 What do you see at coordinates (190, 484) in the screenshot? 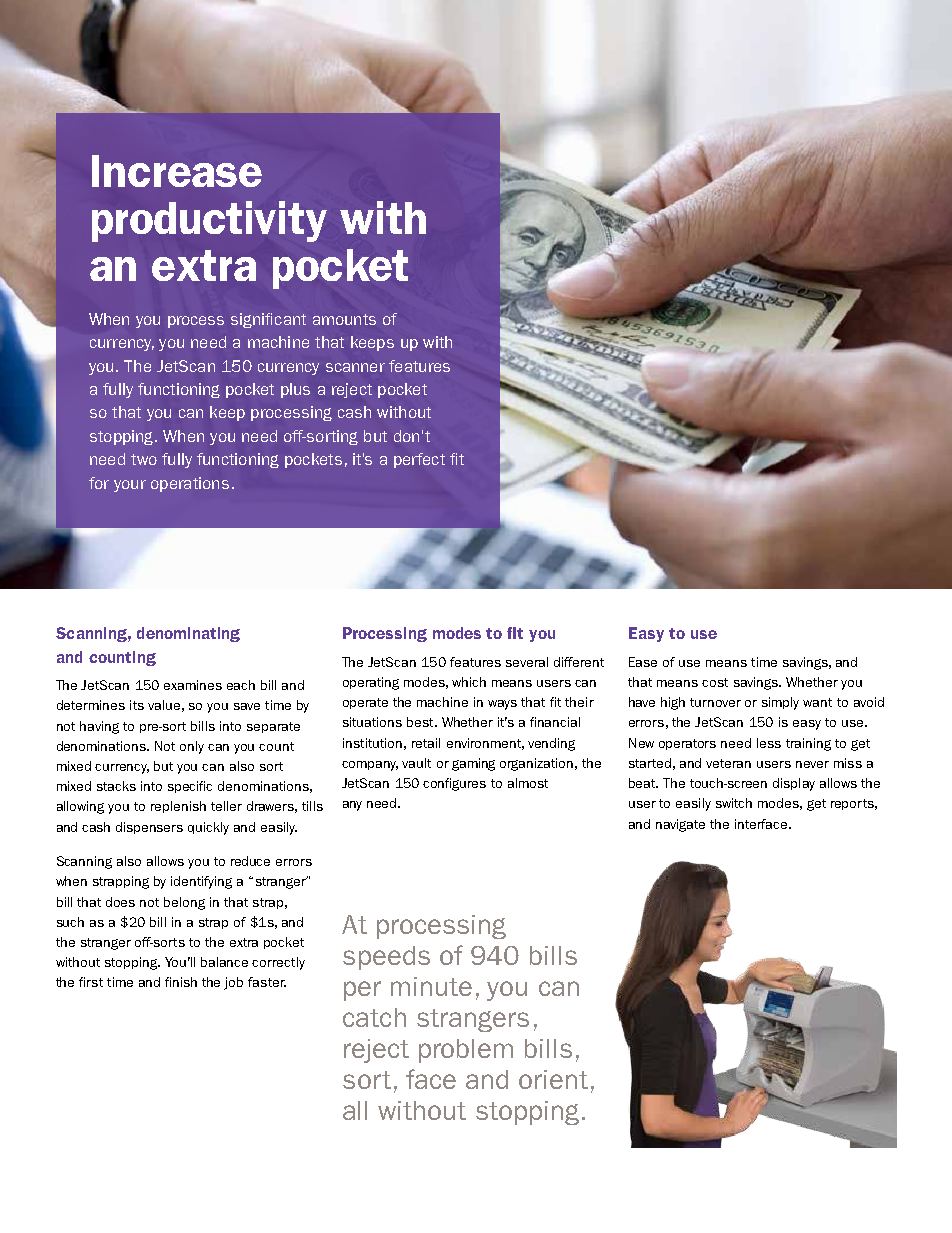
I see `operations` at bounding box center [190, 484].
